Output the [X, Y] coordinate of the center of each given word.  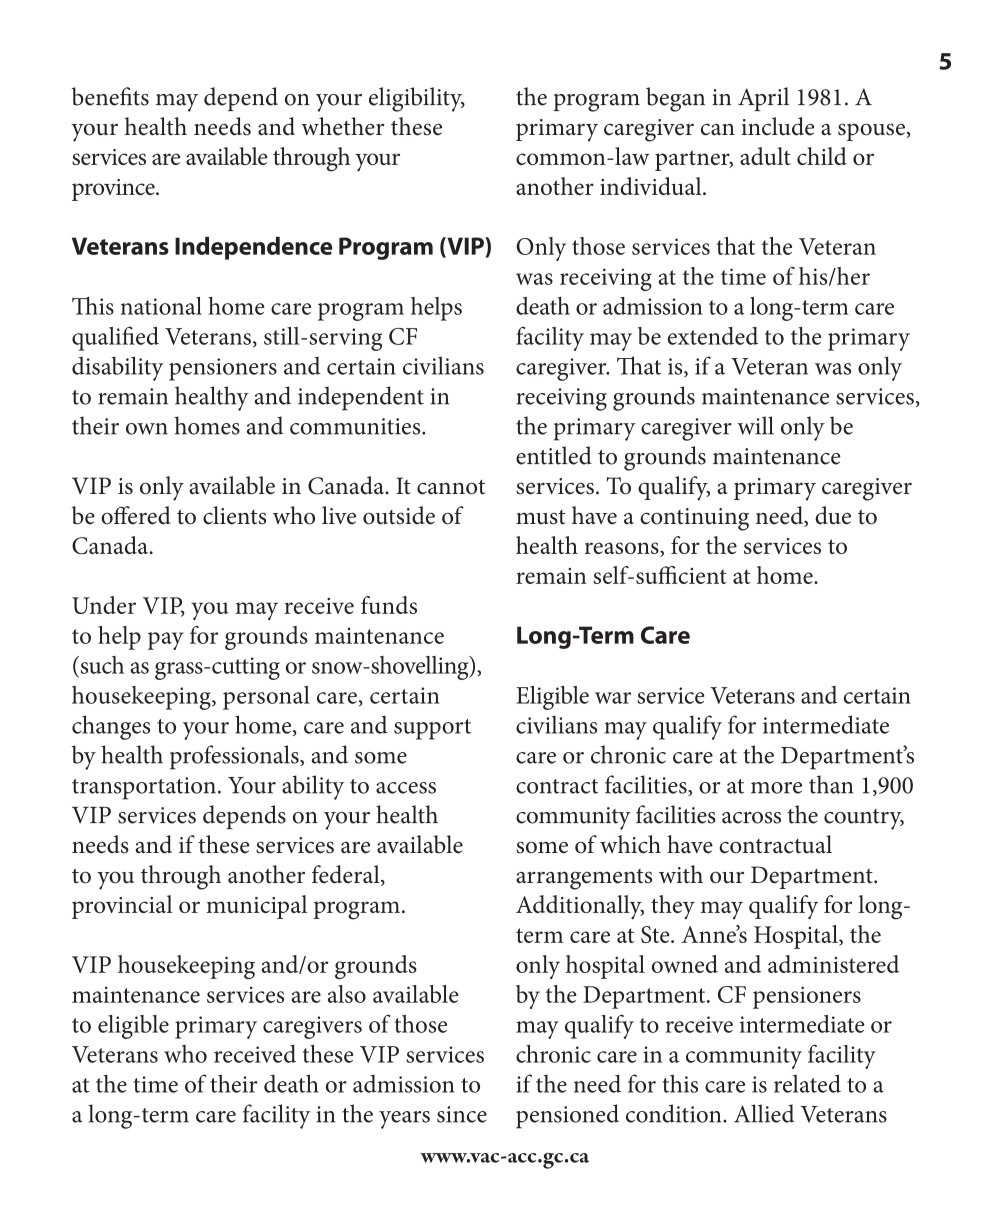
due [833, 515]
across [751, 818]
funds [389, 605]
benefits [110, 96]
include [778, 126]
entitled [554, 455]
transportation [144, 788]
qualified [115, 338]
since [462, 1114]
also [347, 994]
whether [342, 126]
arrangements [584, 879]
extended [713, 336]
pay [166, 641]
